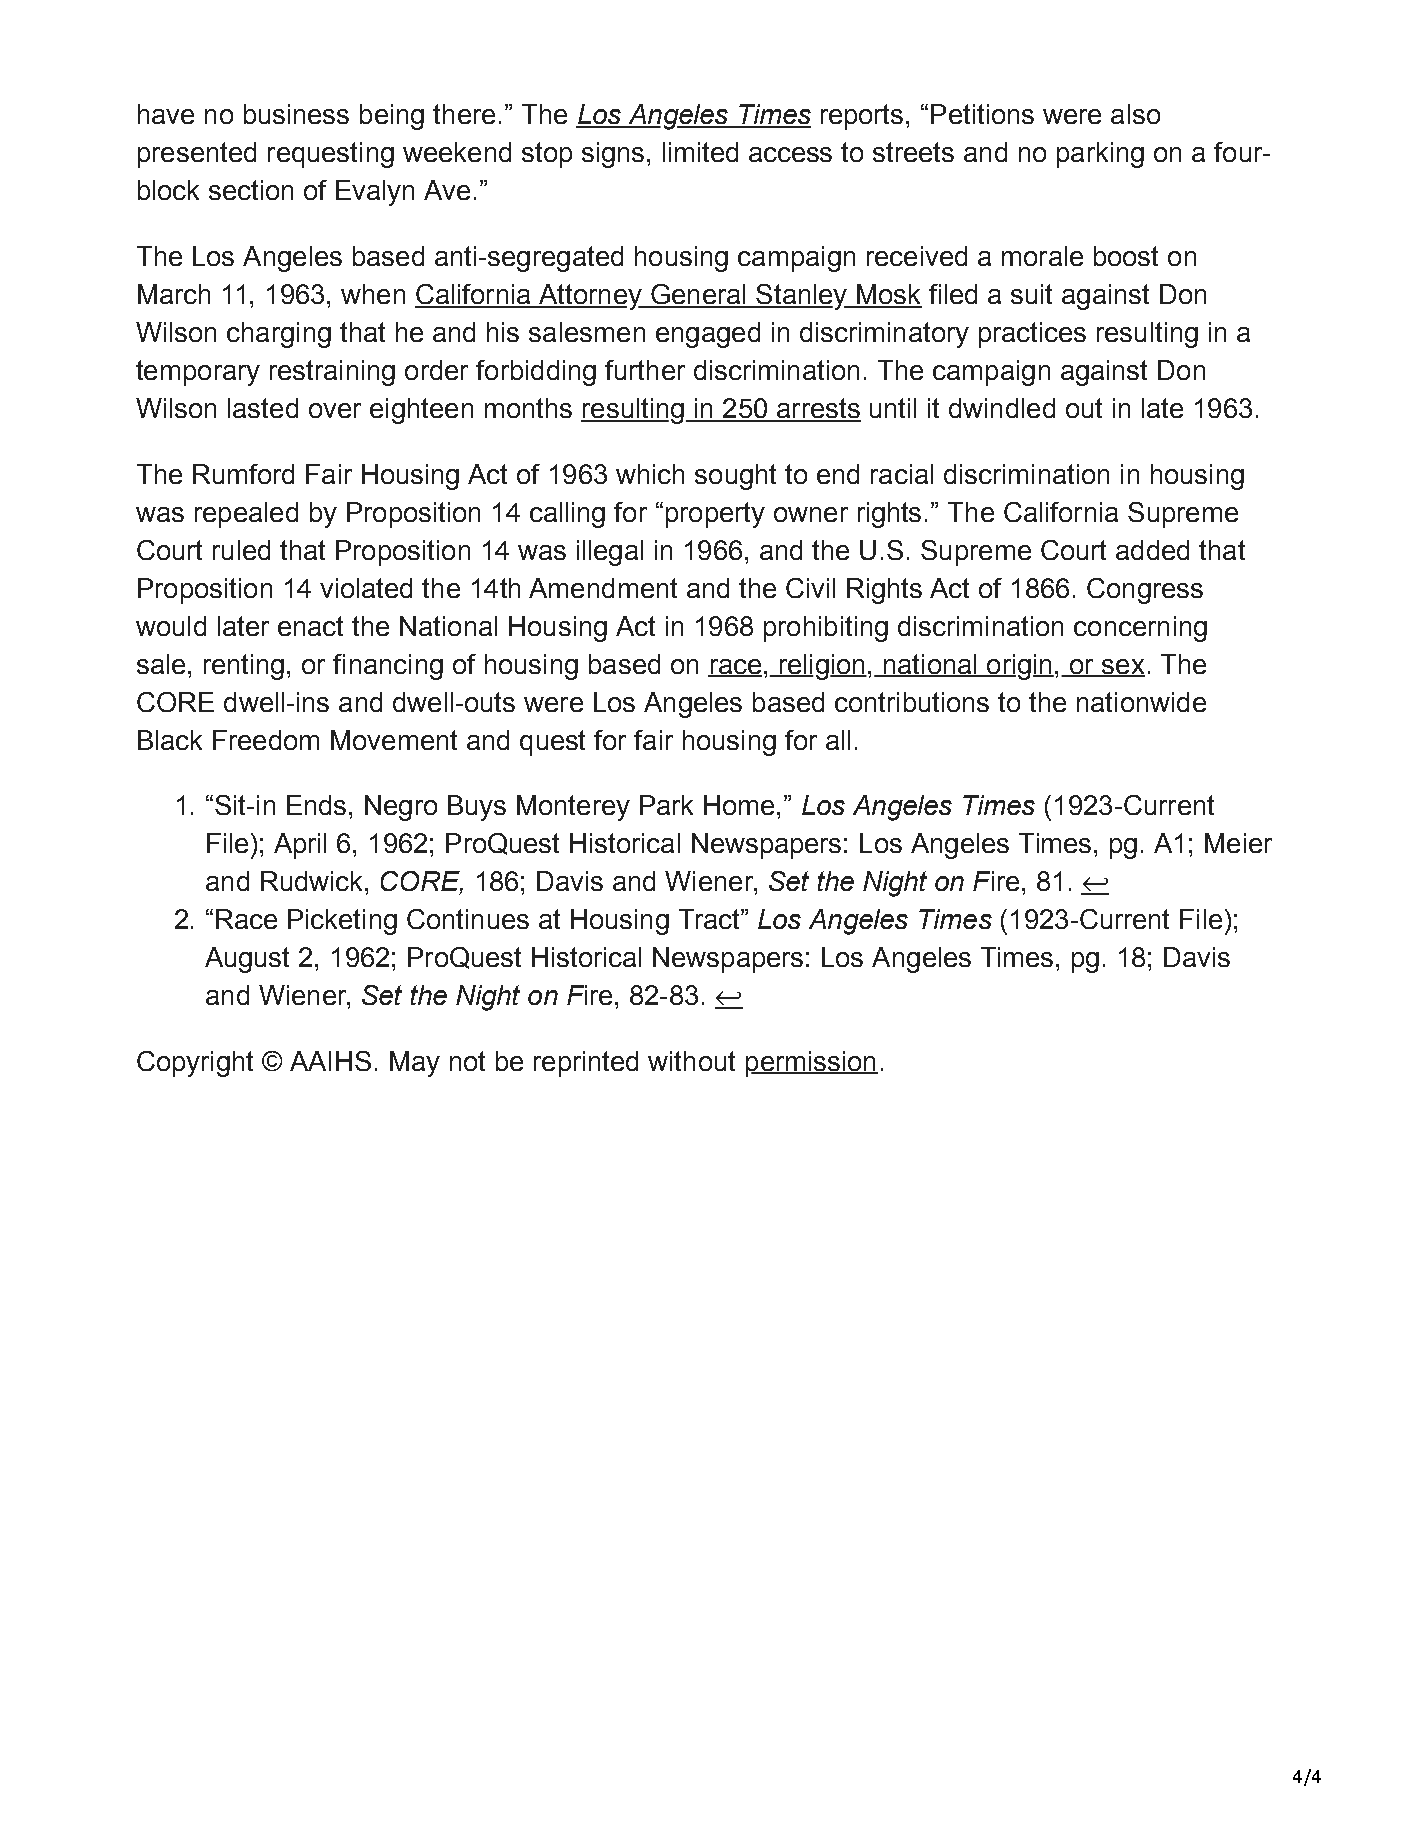 This screenshot has height=1824, width=1409. I want to click on without, so click(691, 1061).
